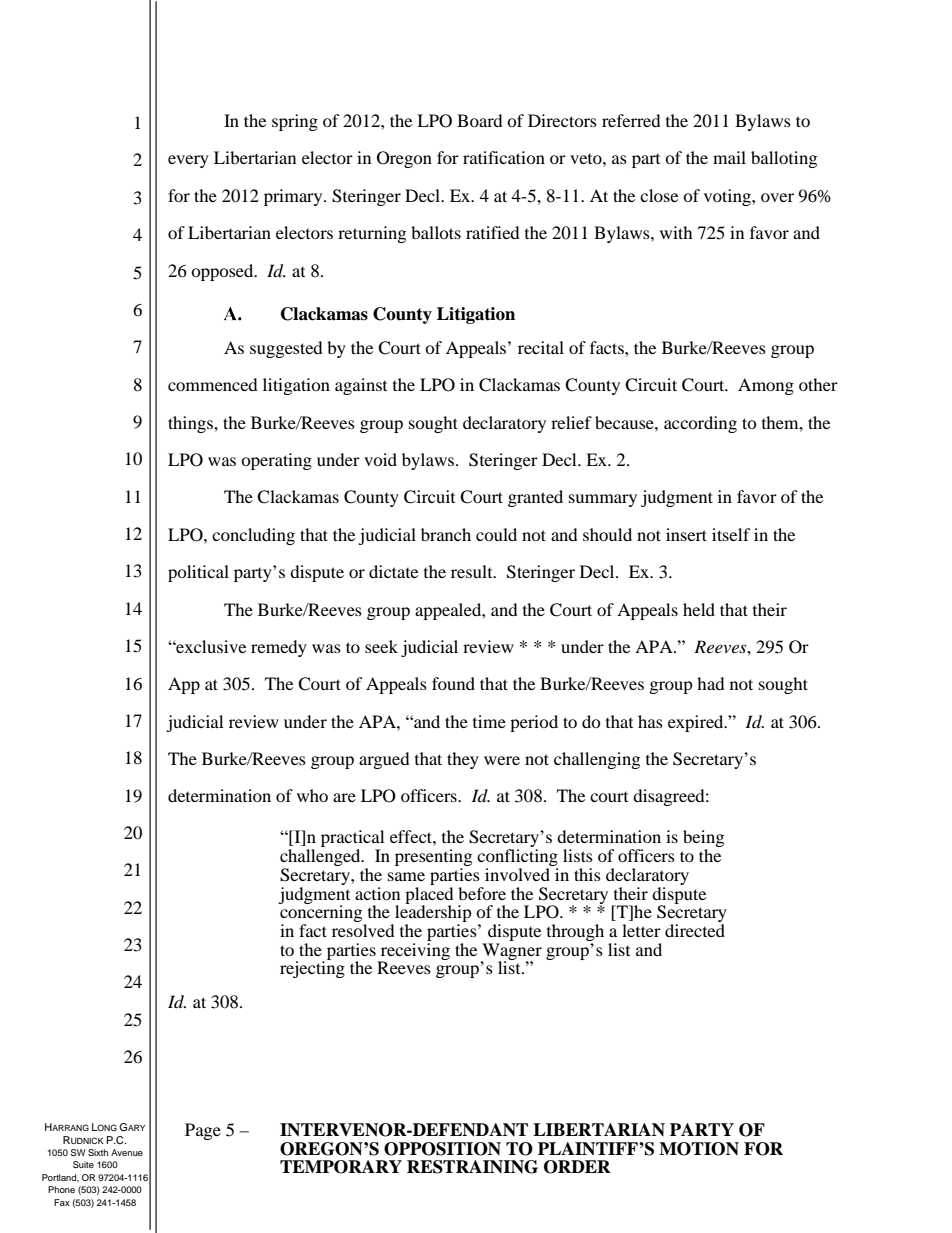  I want to click on according, so click(700, 424).
